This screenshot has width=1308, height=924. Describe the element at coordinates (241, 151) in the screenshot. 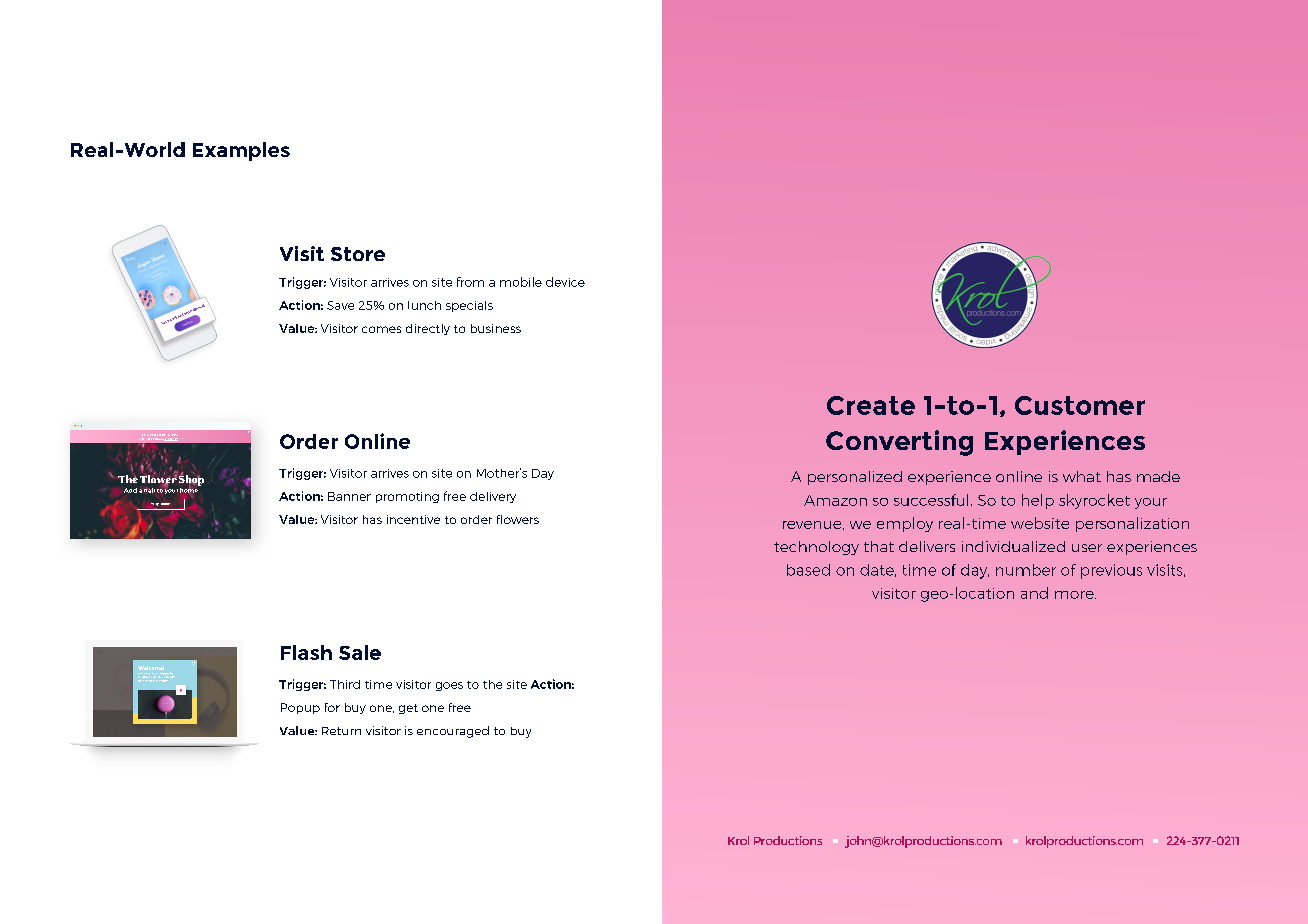

I see `Examples` at that location.
